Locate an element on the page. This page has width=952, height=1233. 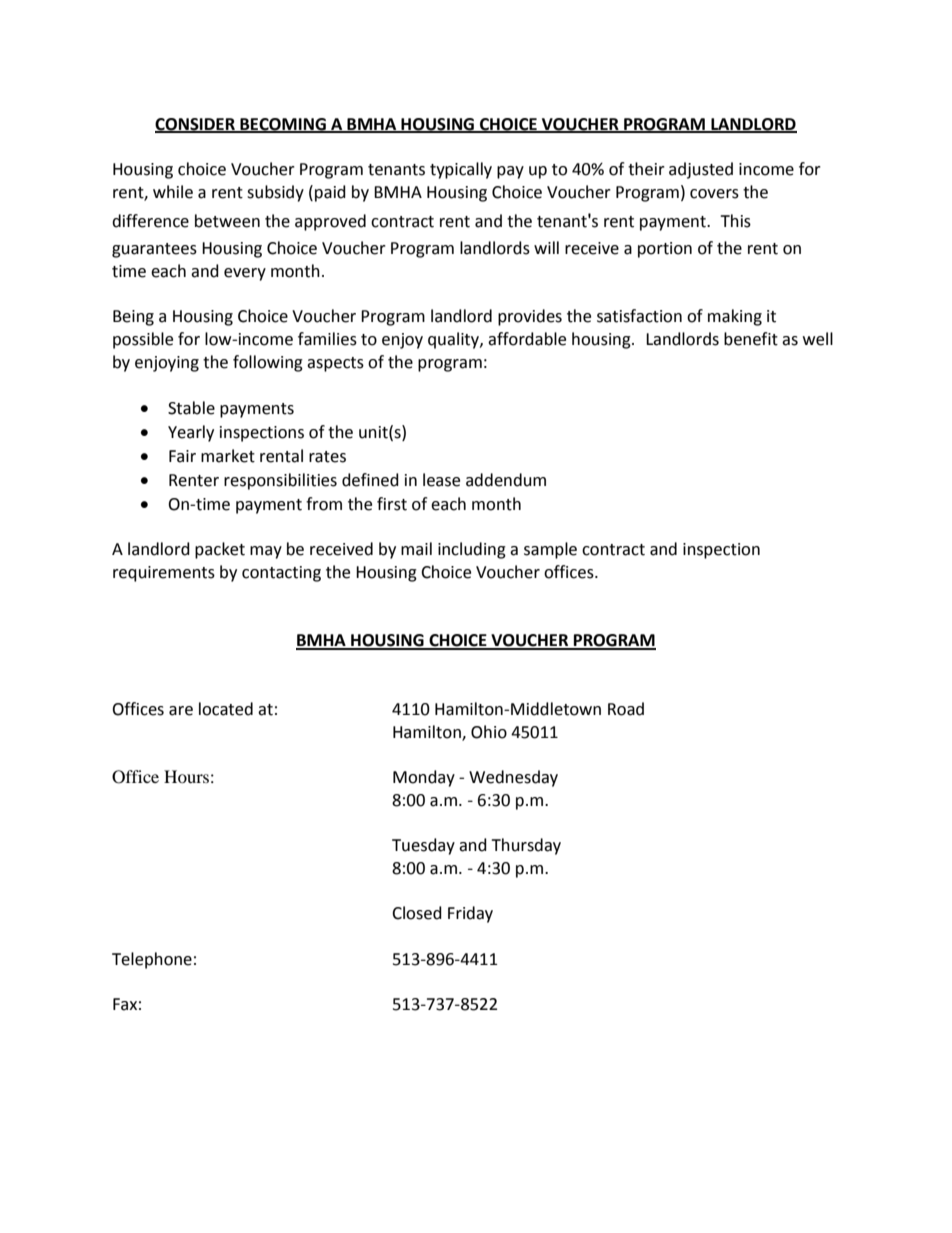
benefit is located at coordinates (751, 339).
